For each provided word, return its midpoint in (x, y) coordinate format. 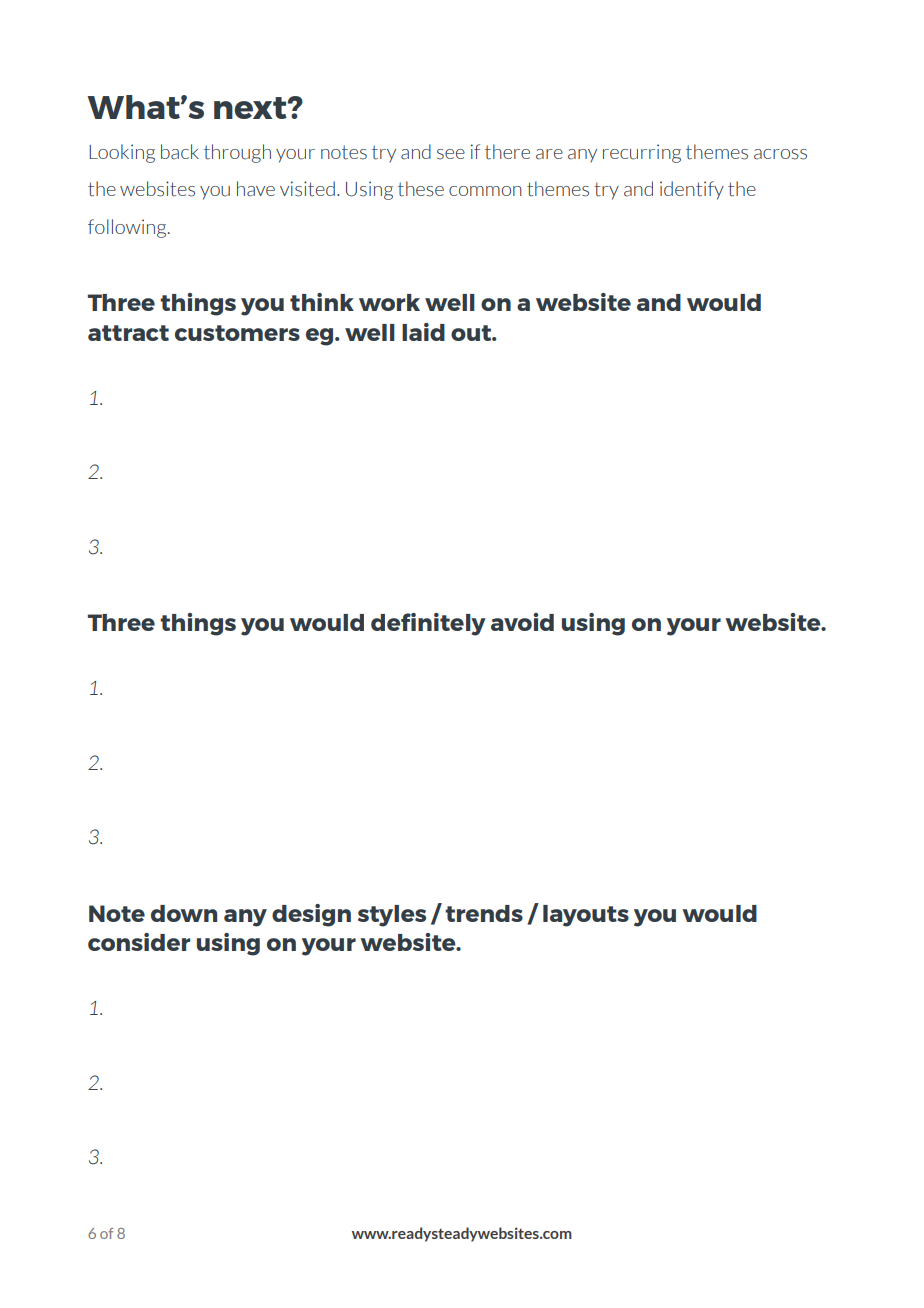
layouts (586, 916)
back (180, 152)
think (322, 302)
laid (423, 332)
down (184, 913)
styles (392, 916)
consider (139, 942)
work (389, 302)
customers (237, 333)
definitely (428, 624)
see (451, 154)
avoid (522, 622)
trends (484, 913)
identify (692, 190)
